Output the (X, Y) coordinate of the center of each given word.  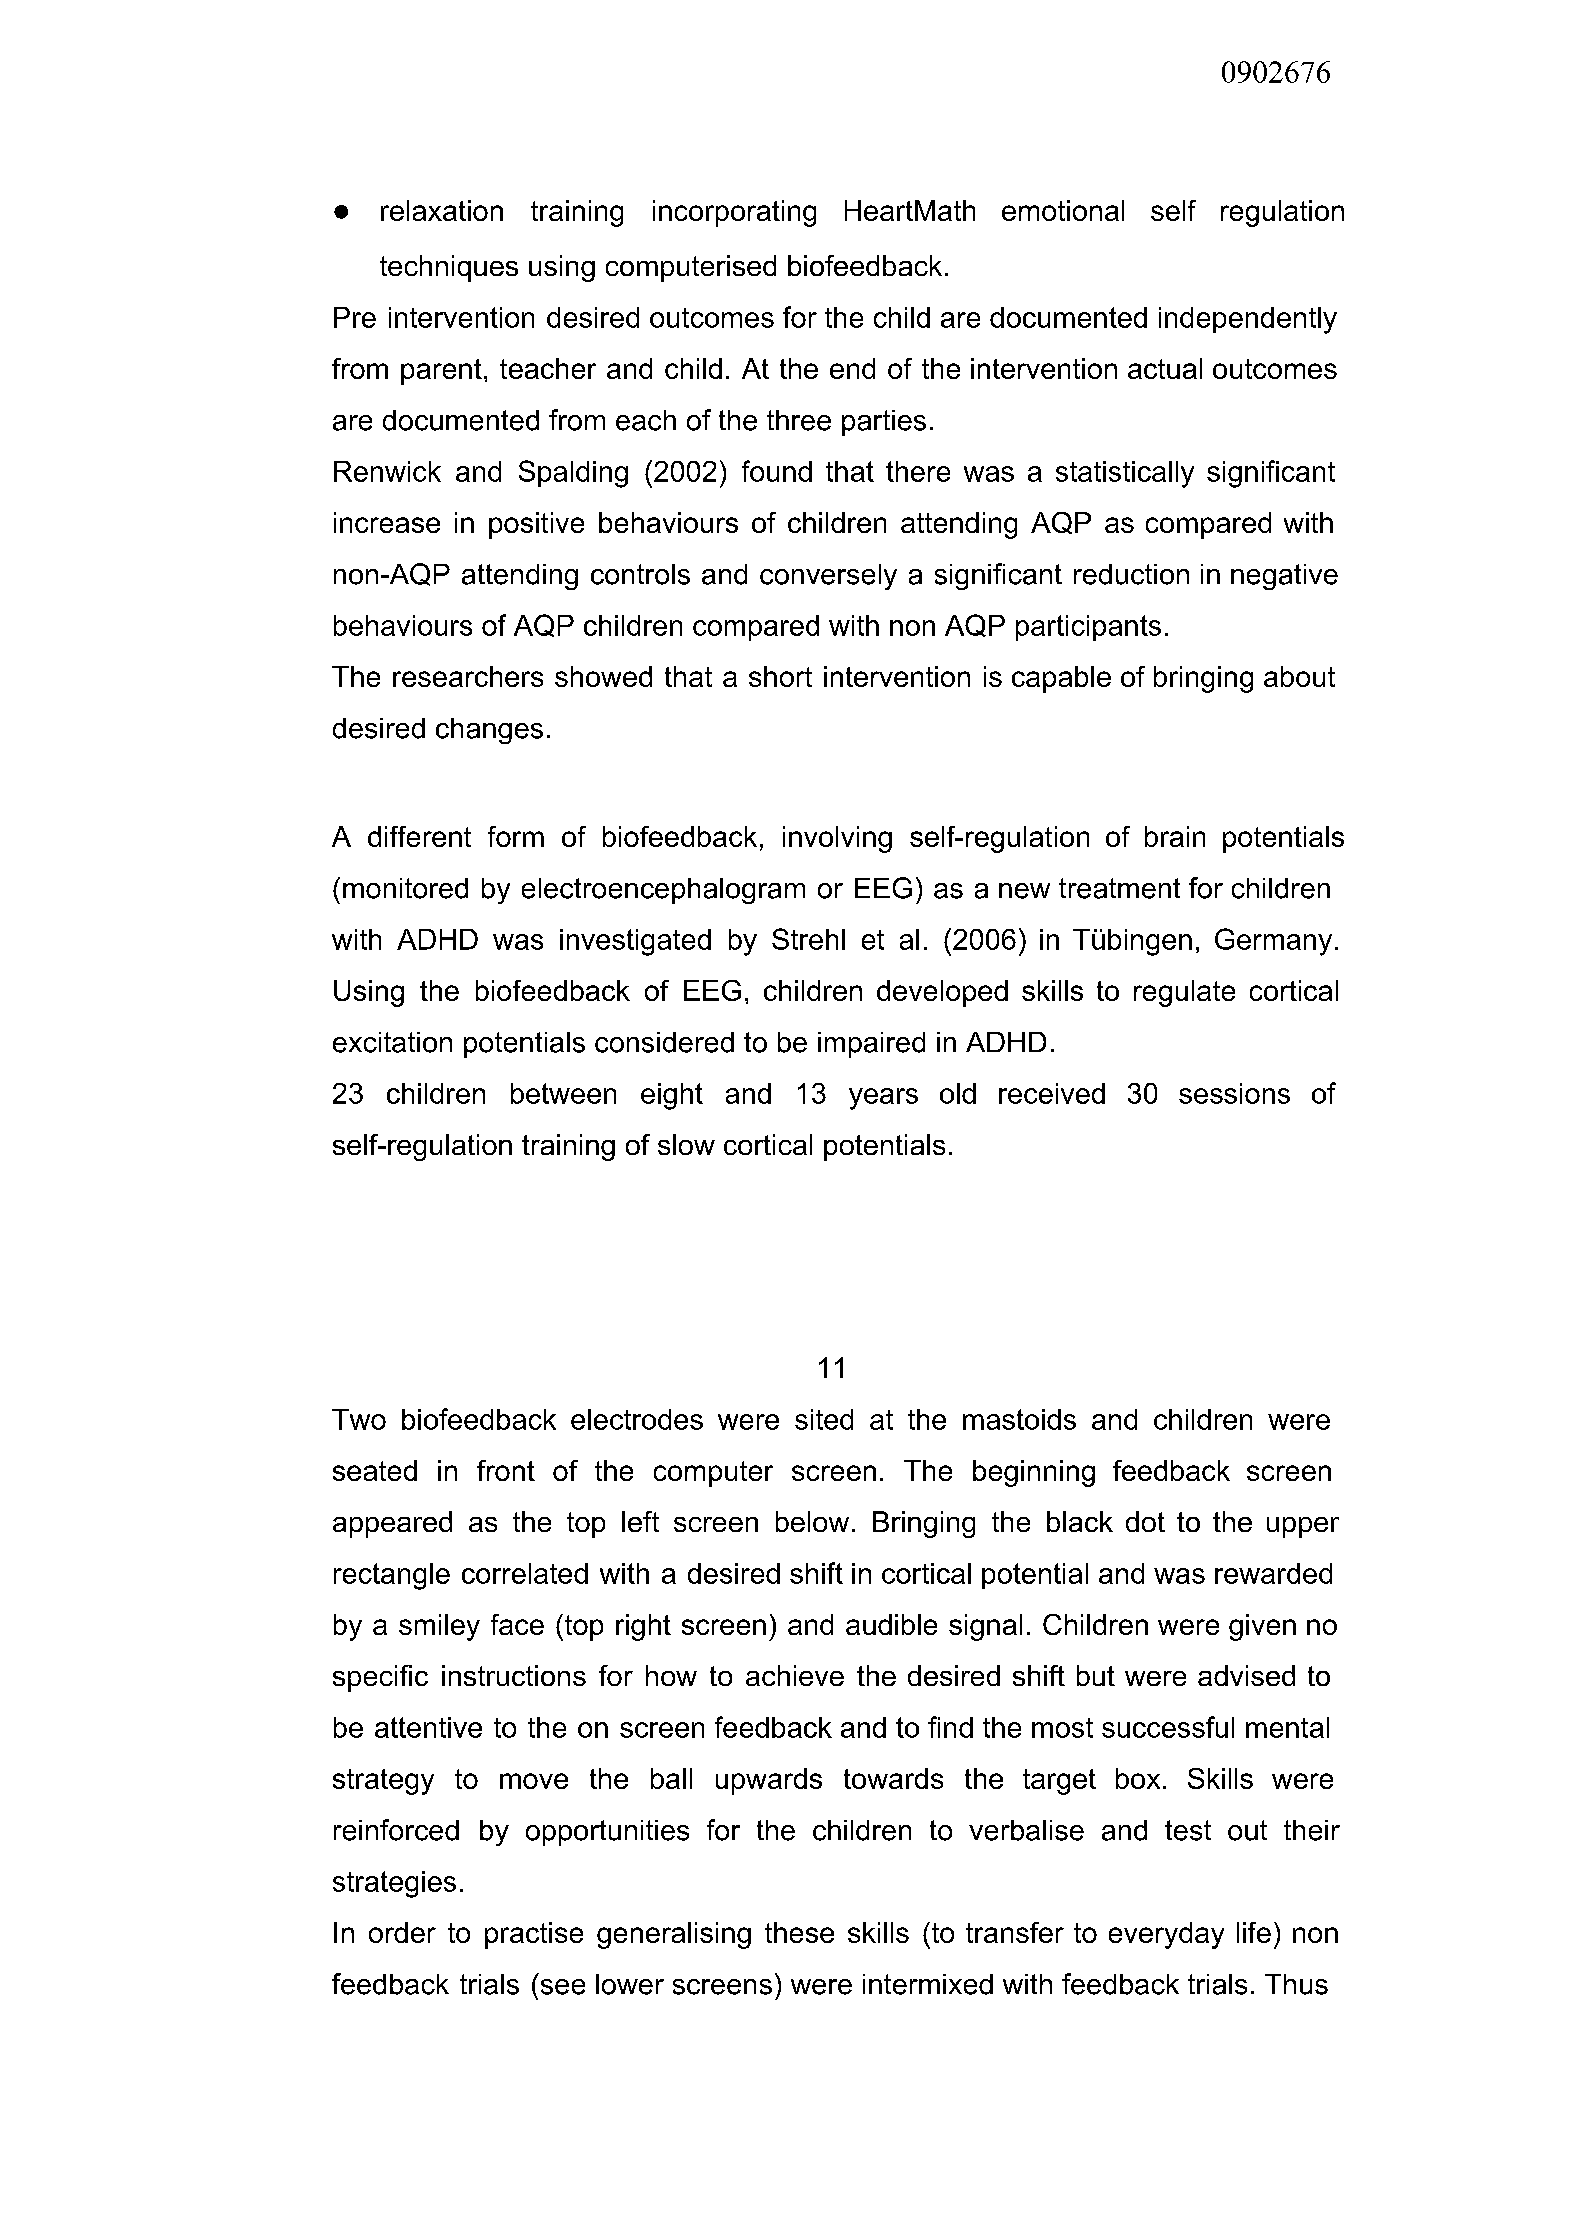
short (780, 676)
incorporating (734, 213)
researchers (468, 676)
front (506, 1470)
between (563, 1093)
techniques (449, 268)
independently (1248, 320)
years (883, 1099)
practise (534, 1935)
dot (1145, 1521)
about (1299, 676)
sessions (1234, 1093)
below (812, 1521)
